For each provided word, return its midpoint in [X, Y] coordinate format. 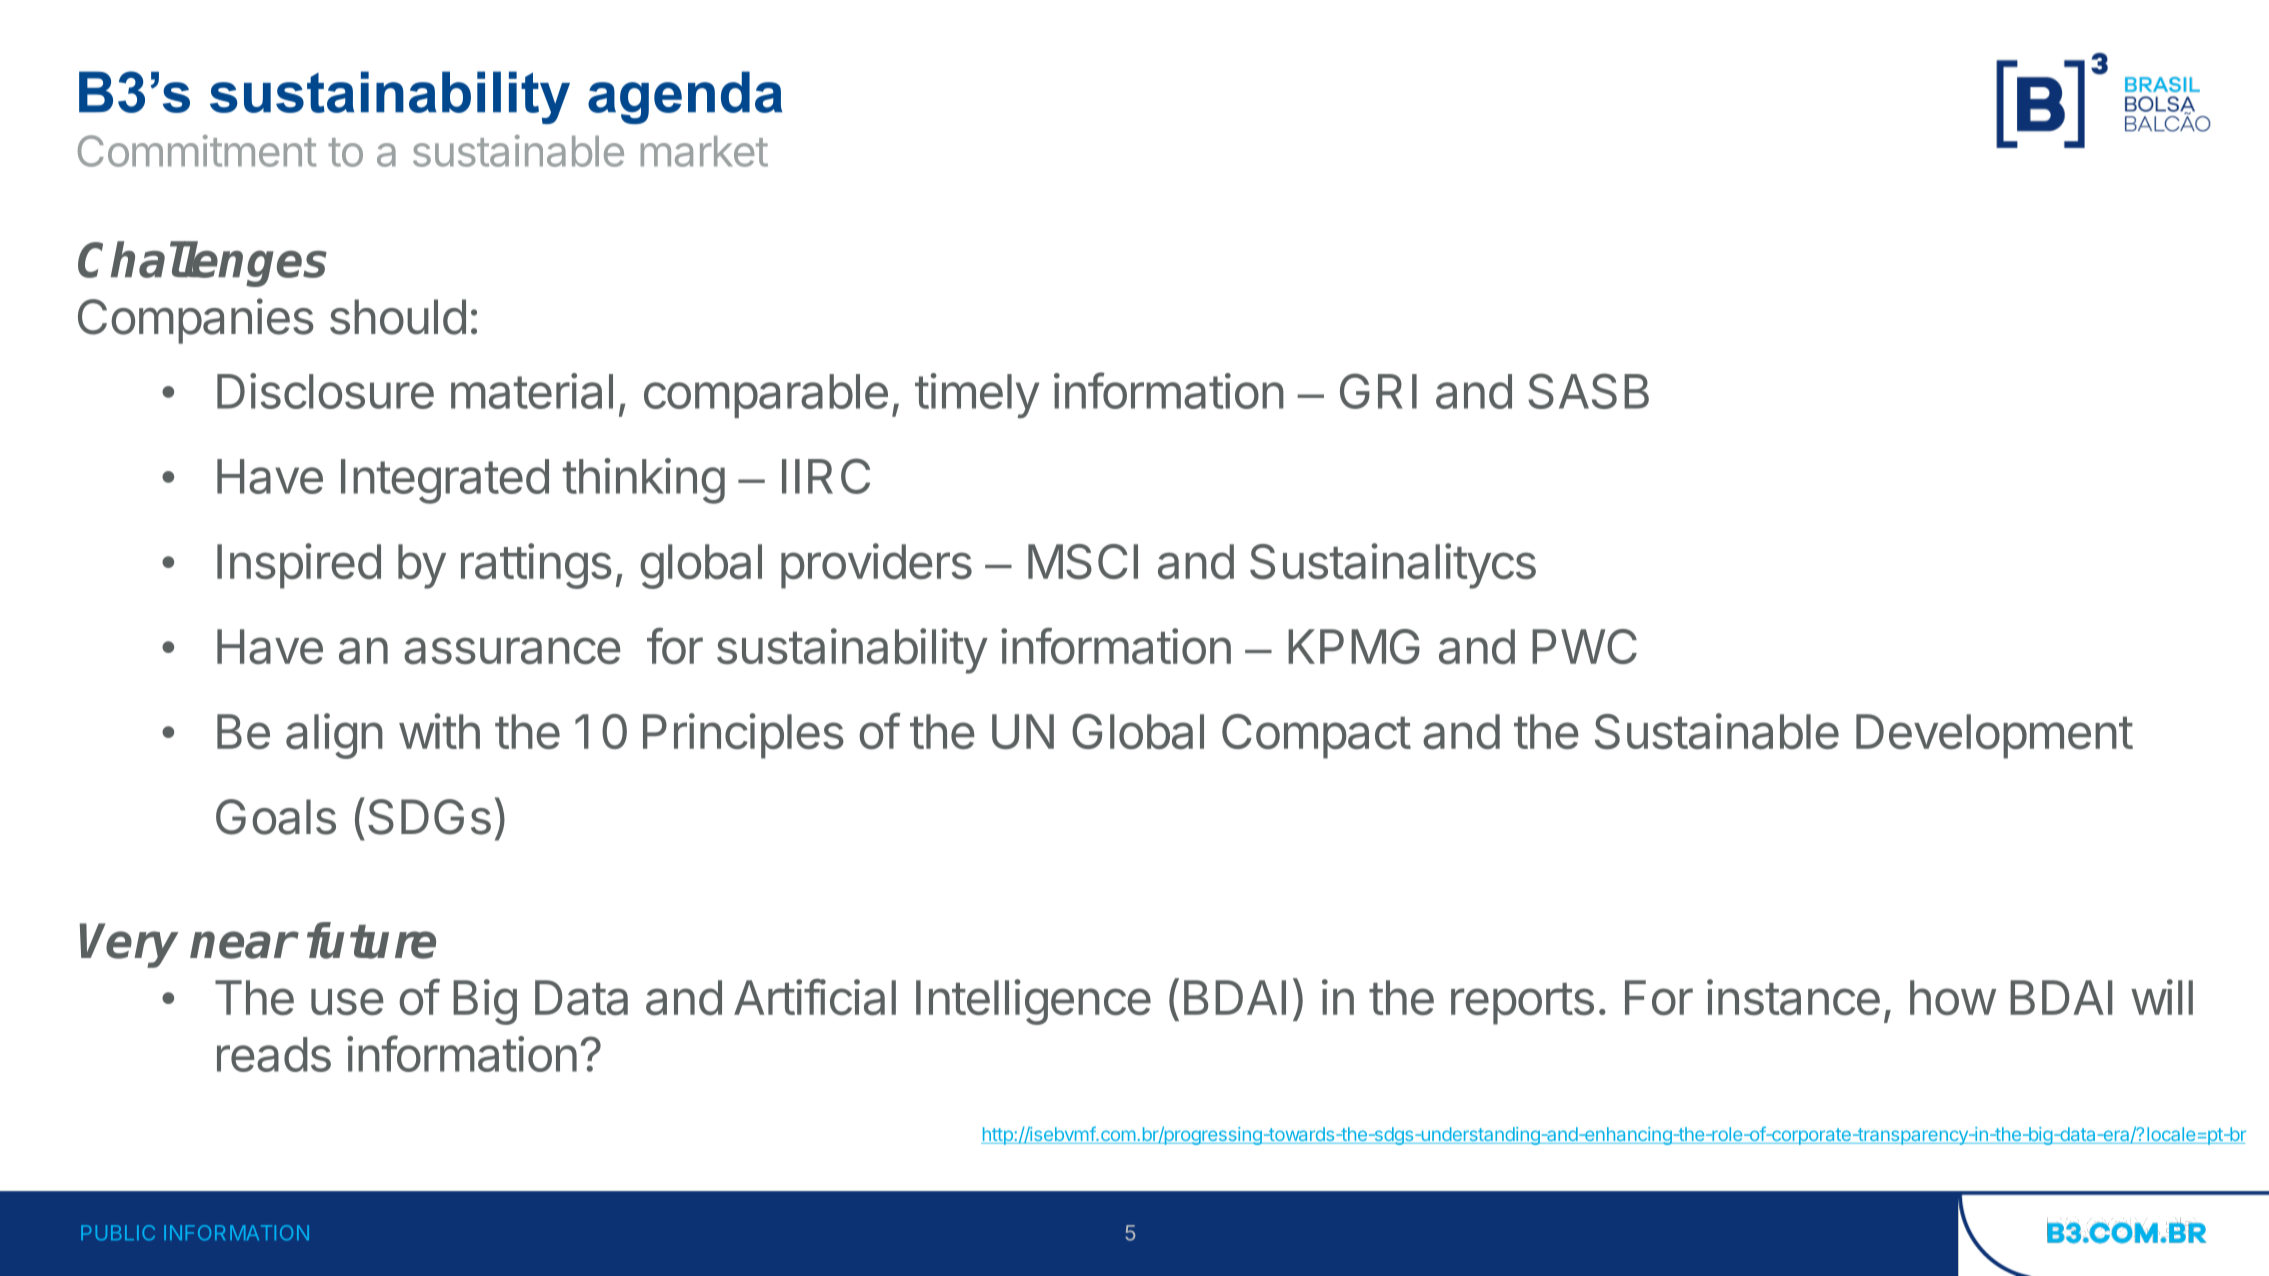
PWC [1584, 646]
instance [1793, 997]
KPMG [1354, 646]
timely [977, 396]
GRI [1378, 391]
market [704, 151]
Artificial [815, 997]
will [2162, 997]
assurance [512, 651]
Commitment [197, 151]
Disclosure [325, 391]
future [371, 940]
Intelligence [1033, 1002]
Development [1994, 736]
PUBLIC [118, 1233]
